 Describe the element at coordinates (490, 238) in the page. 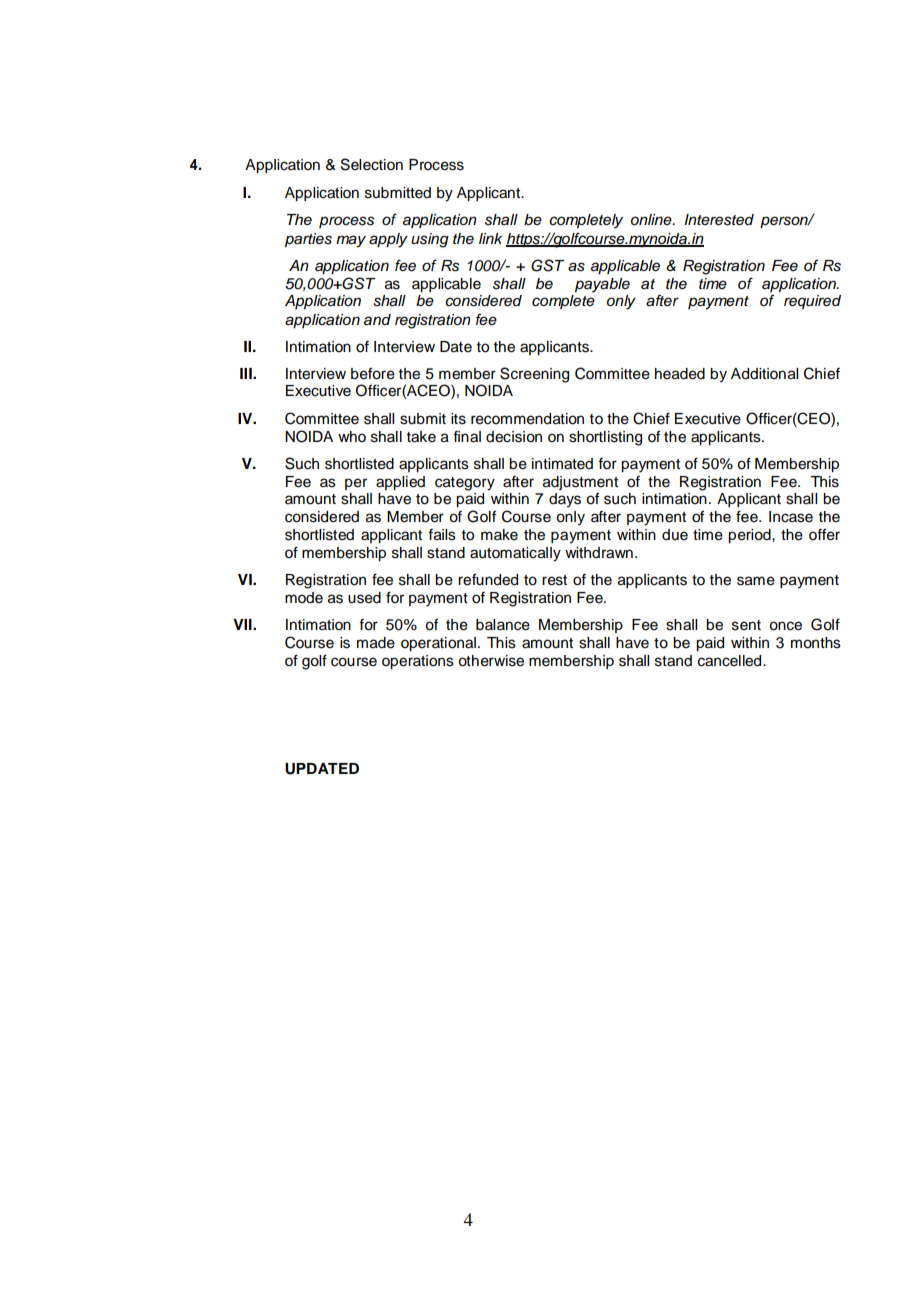

I see `link` at that location.
